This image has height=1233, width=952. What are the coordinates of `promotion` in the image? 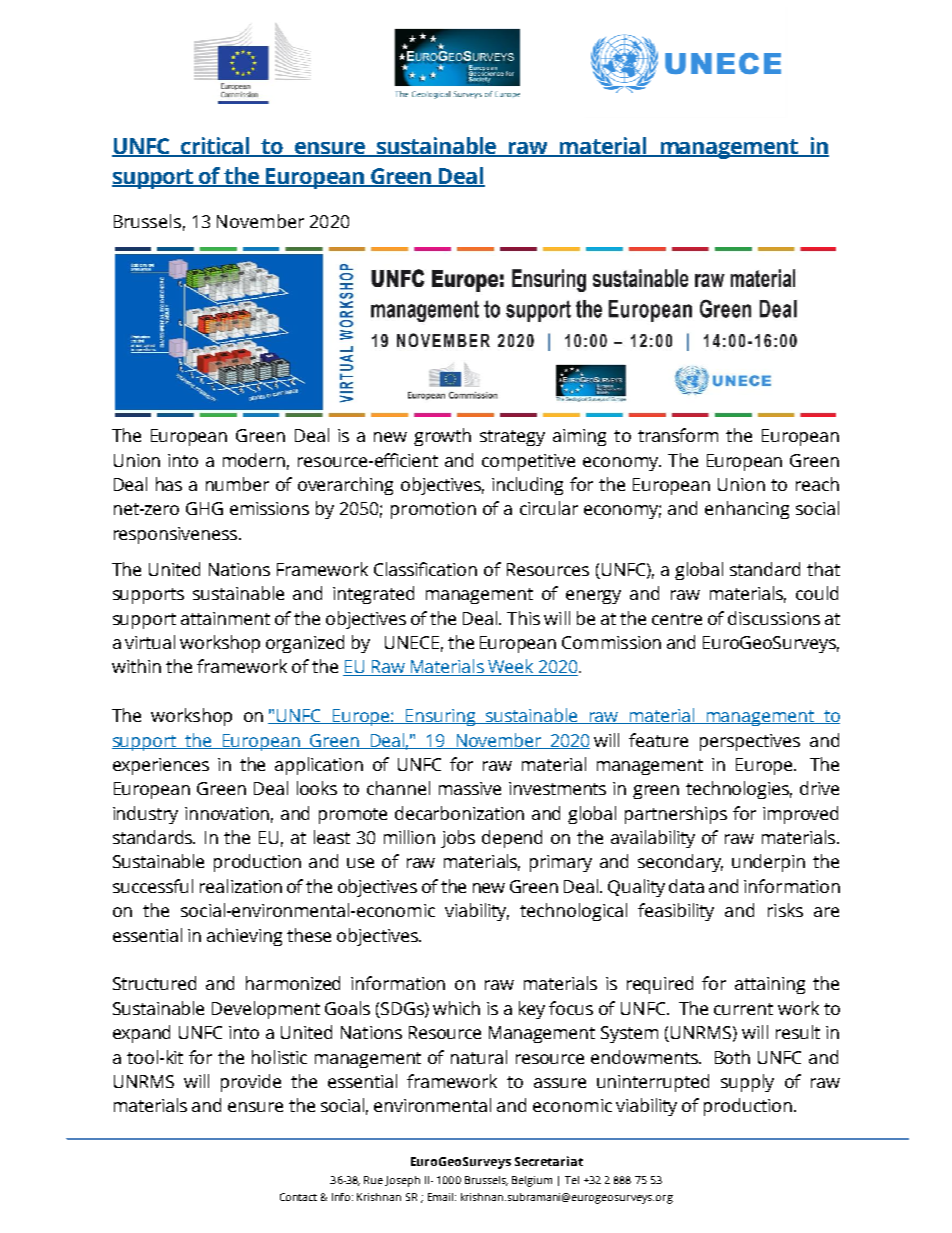 It's located at (433, 510).
